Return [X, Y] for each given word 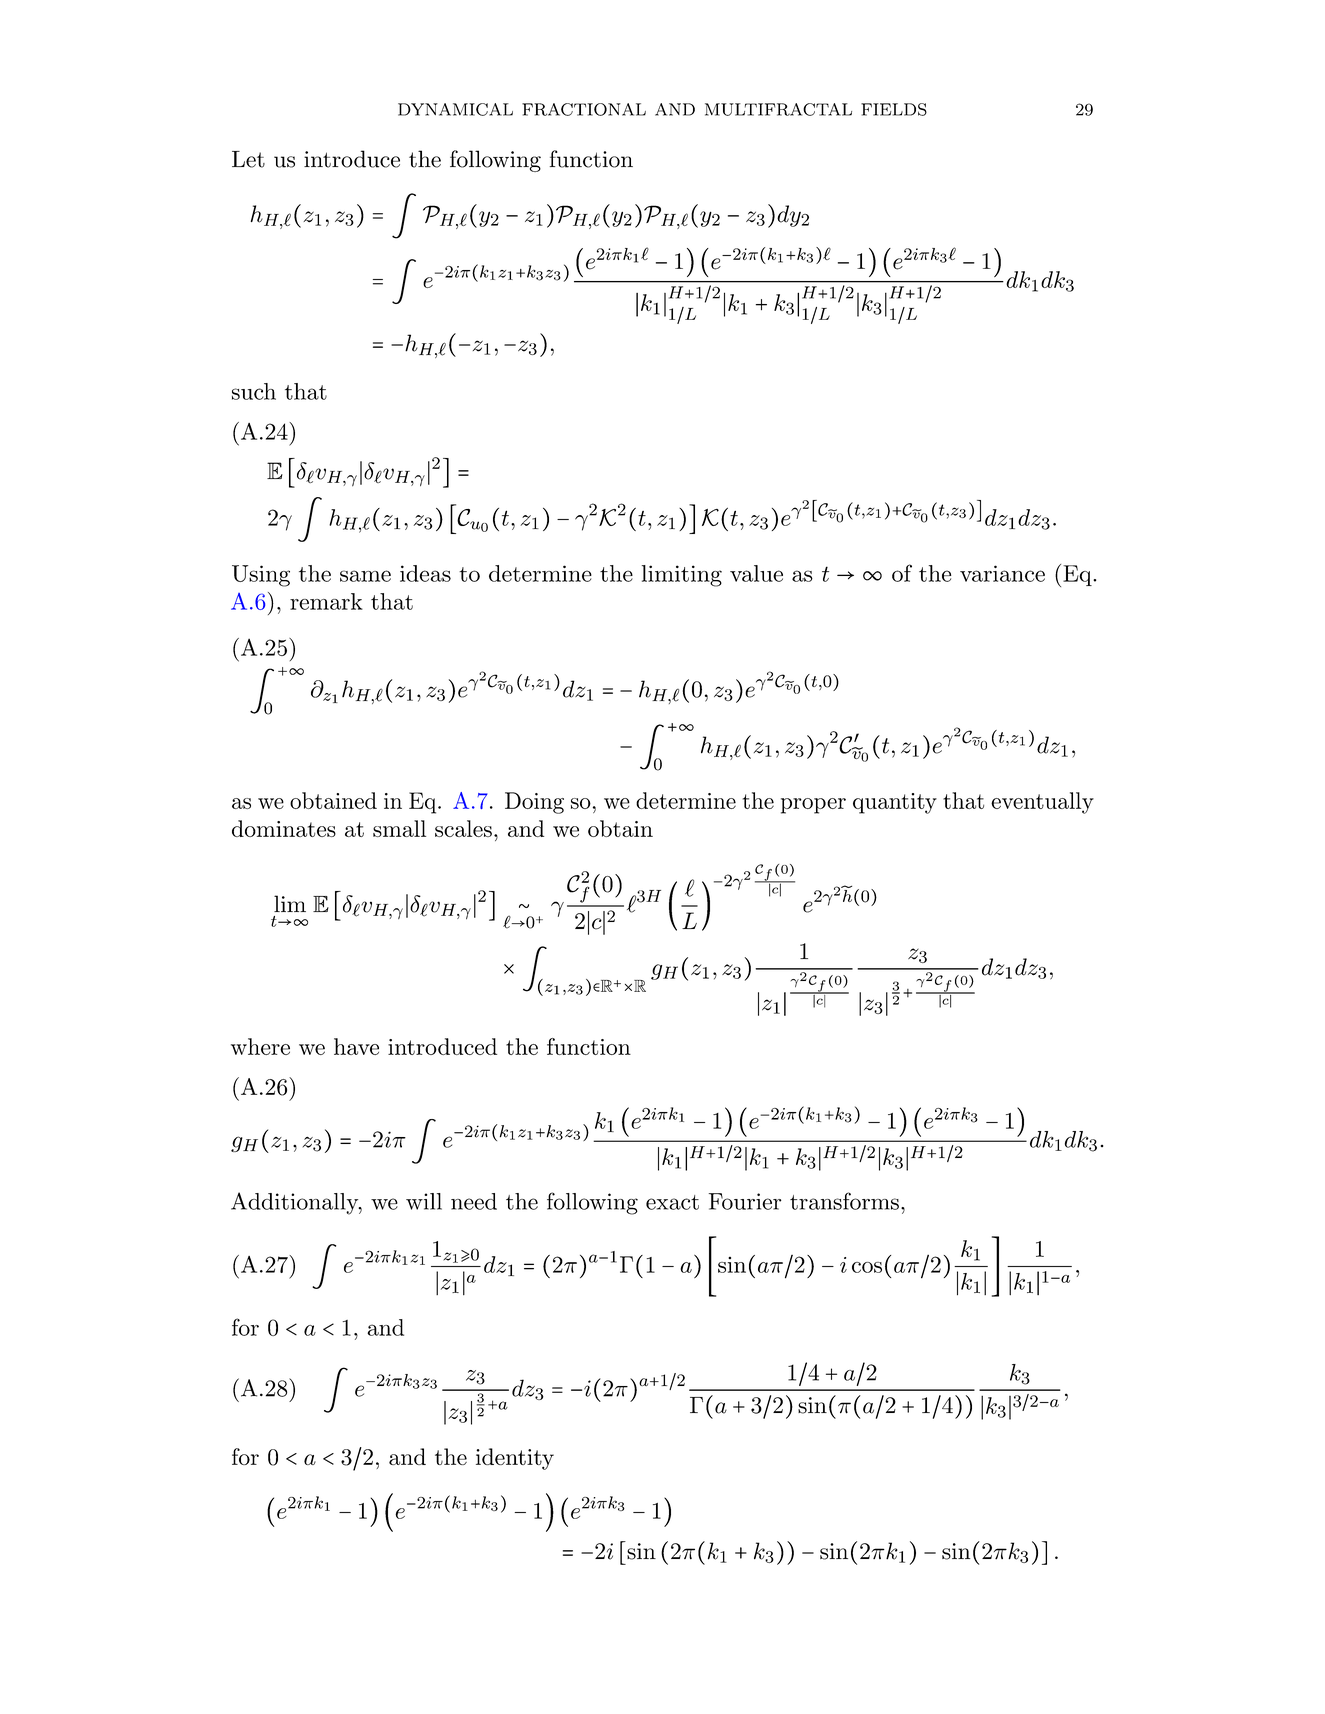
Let [248, 159]
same [365, 576]
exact [672, 1202]
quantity [895, 803]
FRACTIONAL [584, 109]
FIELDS [894, 109]
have [356, 1046]
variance [1002, 573]
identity [515, 1459]
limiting [682, 576]
